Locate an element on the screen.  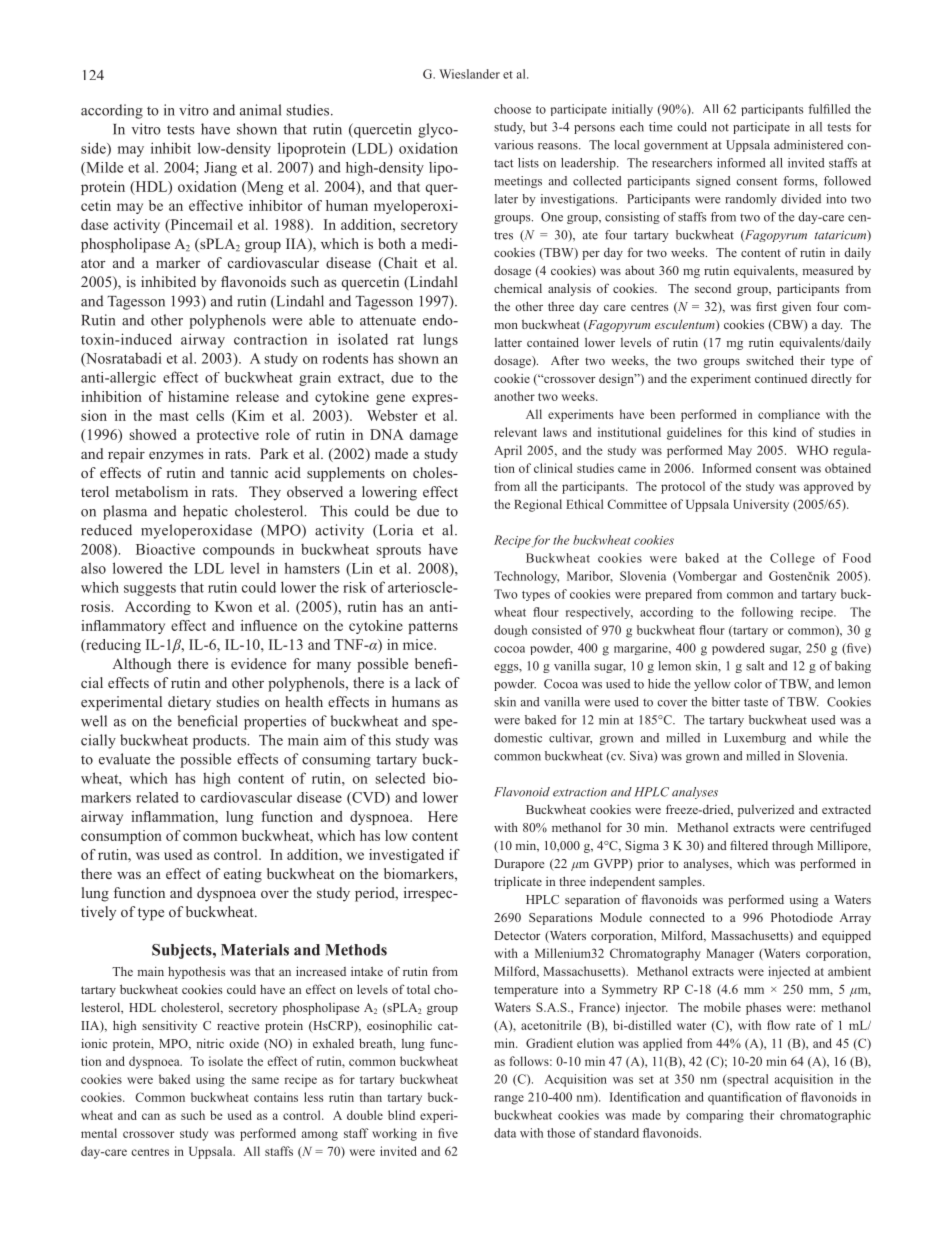
can is located at coordinates (151, 1116).
